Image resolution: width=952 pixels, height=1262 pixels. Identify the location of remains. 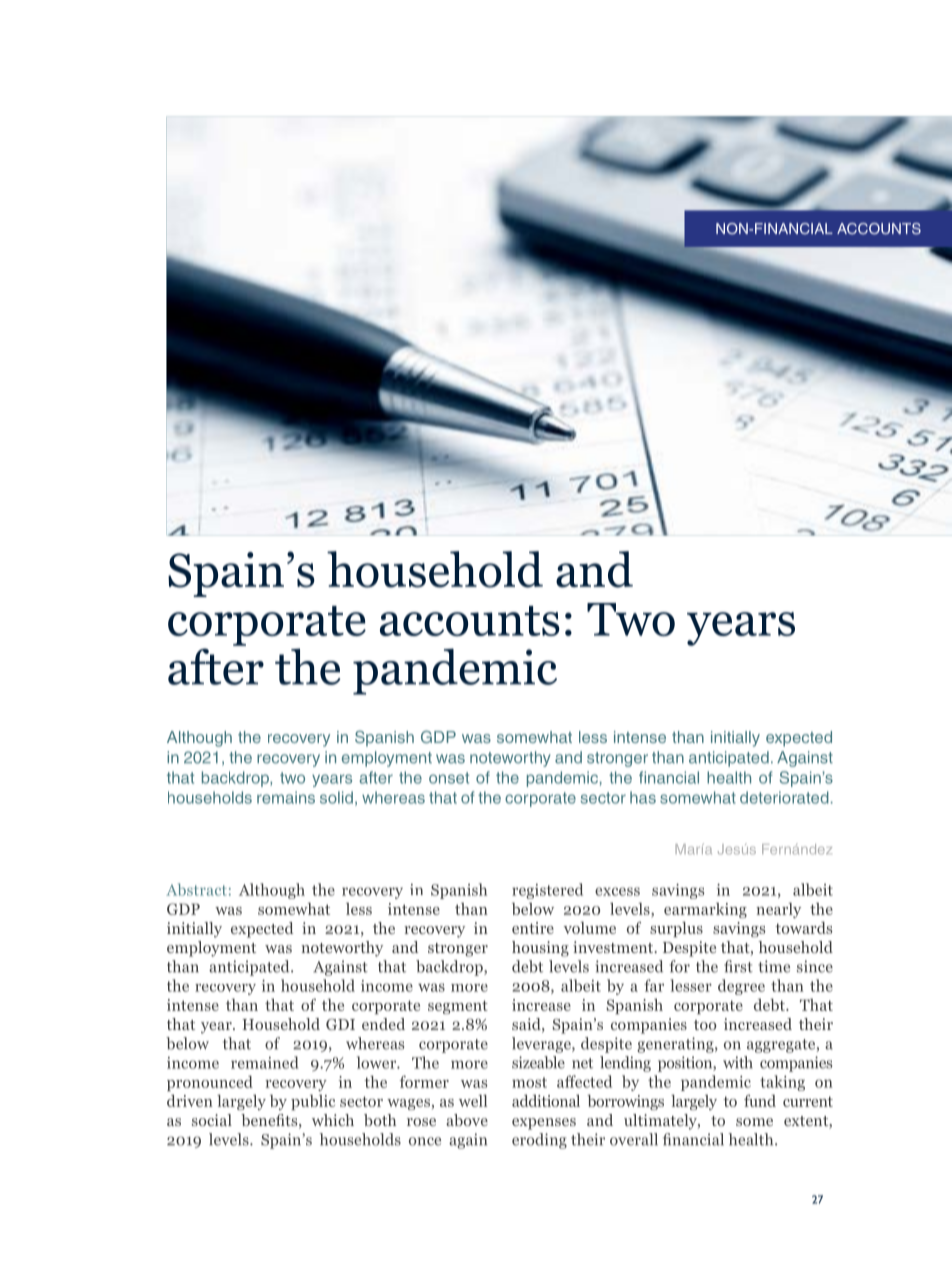
(286, 797).
